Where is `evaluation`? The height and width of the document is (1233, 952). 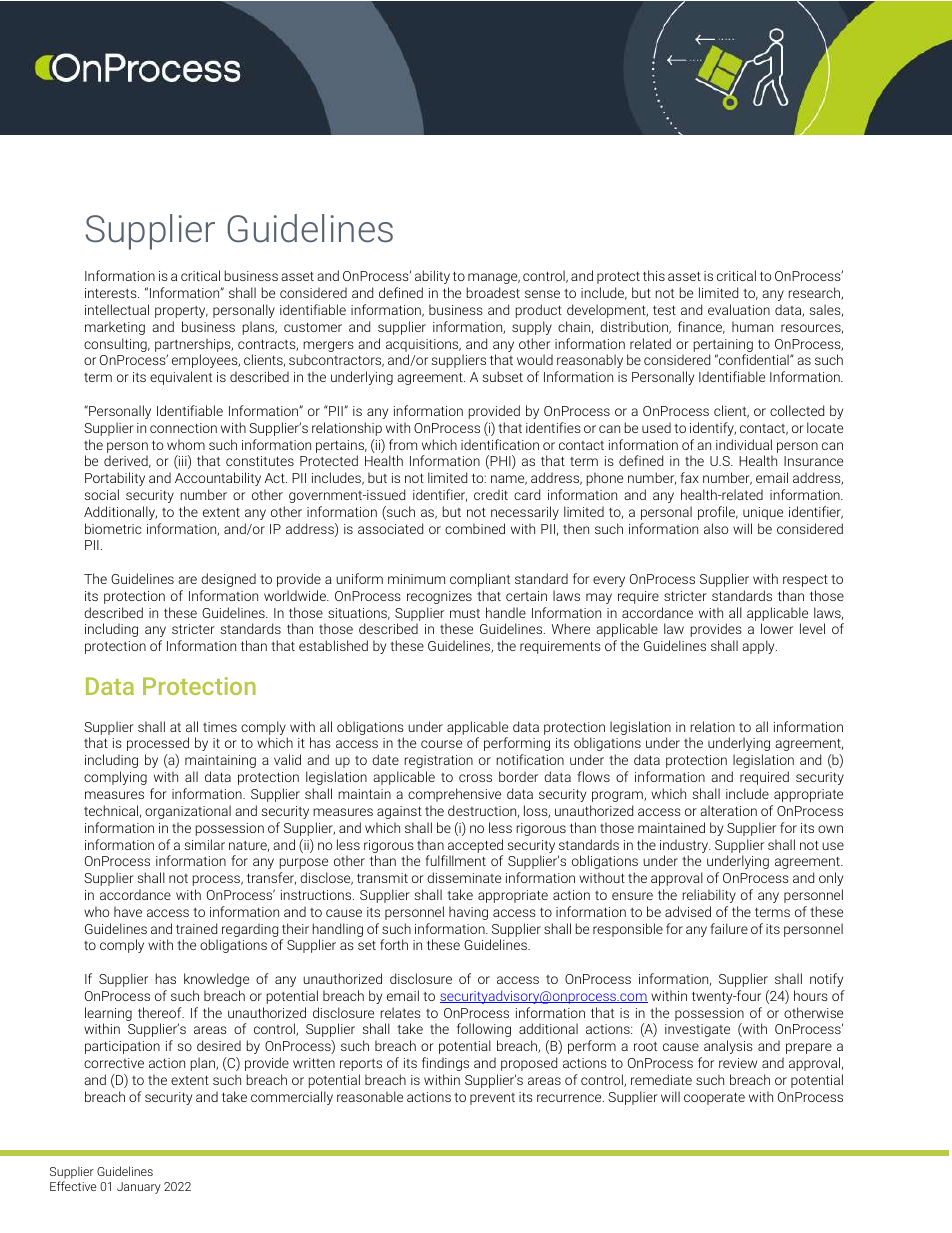
evaluation is located at coordinates (739, 309).
